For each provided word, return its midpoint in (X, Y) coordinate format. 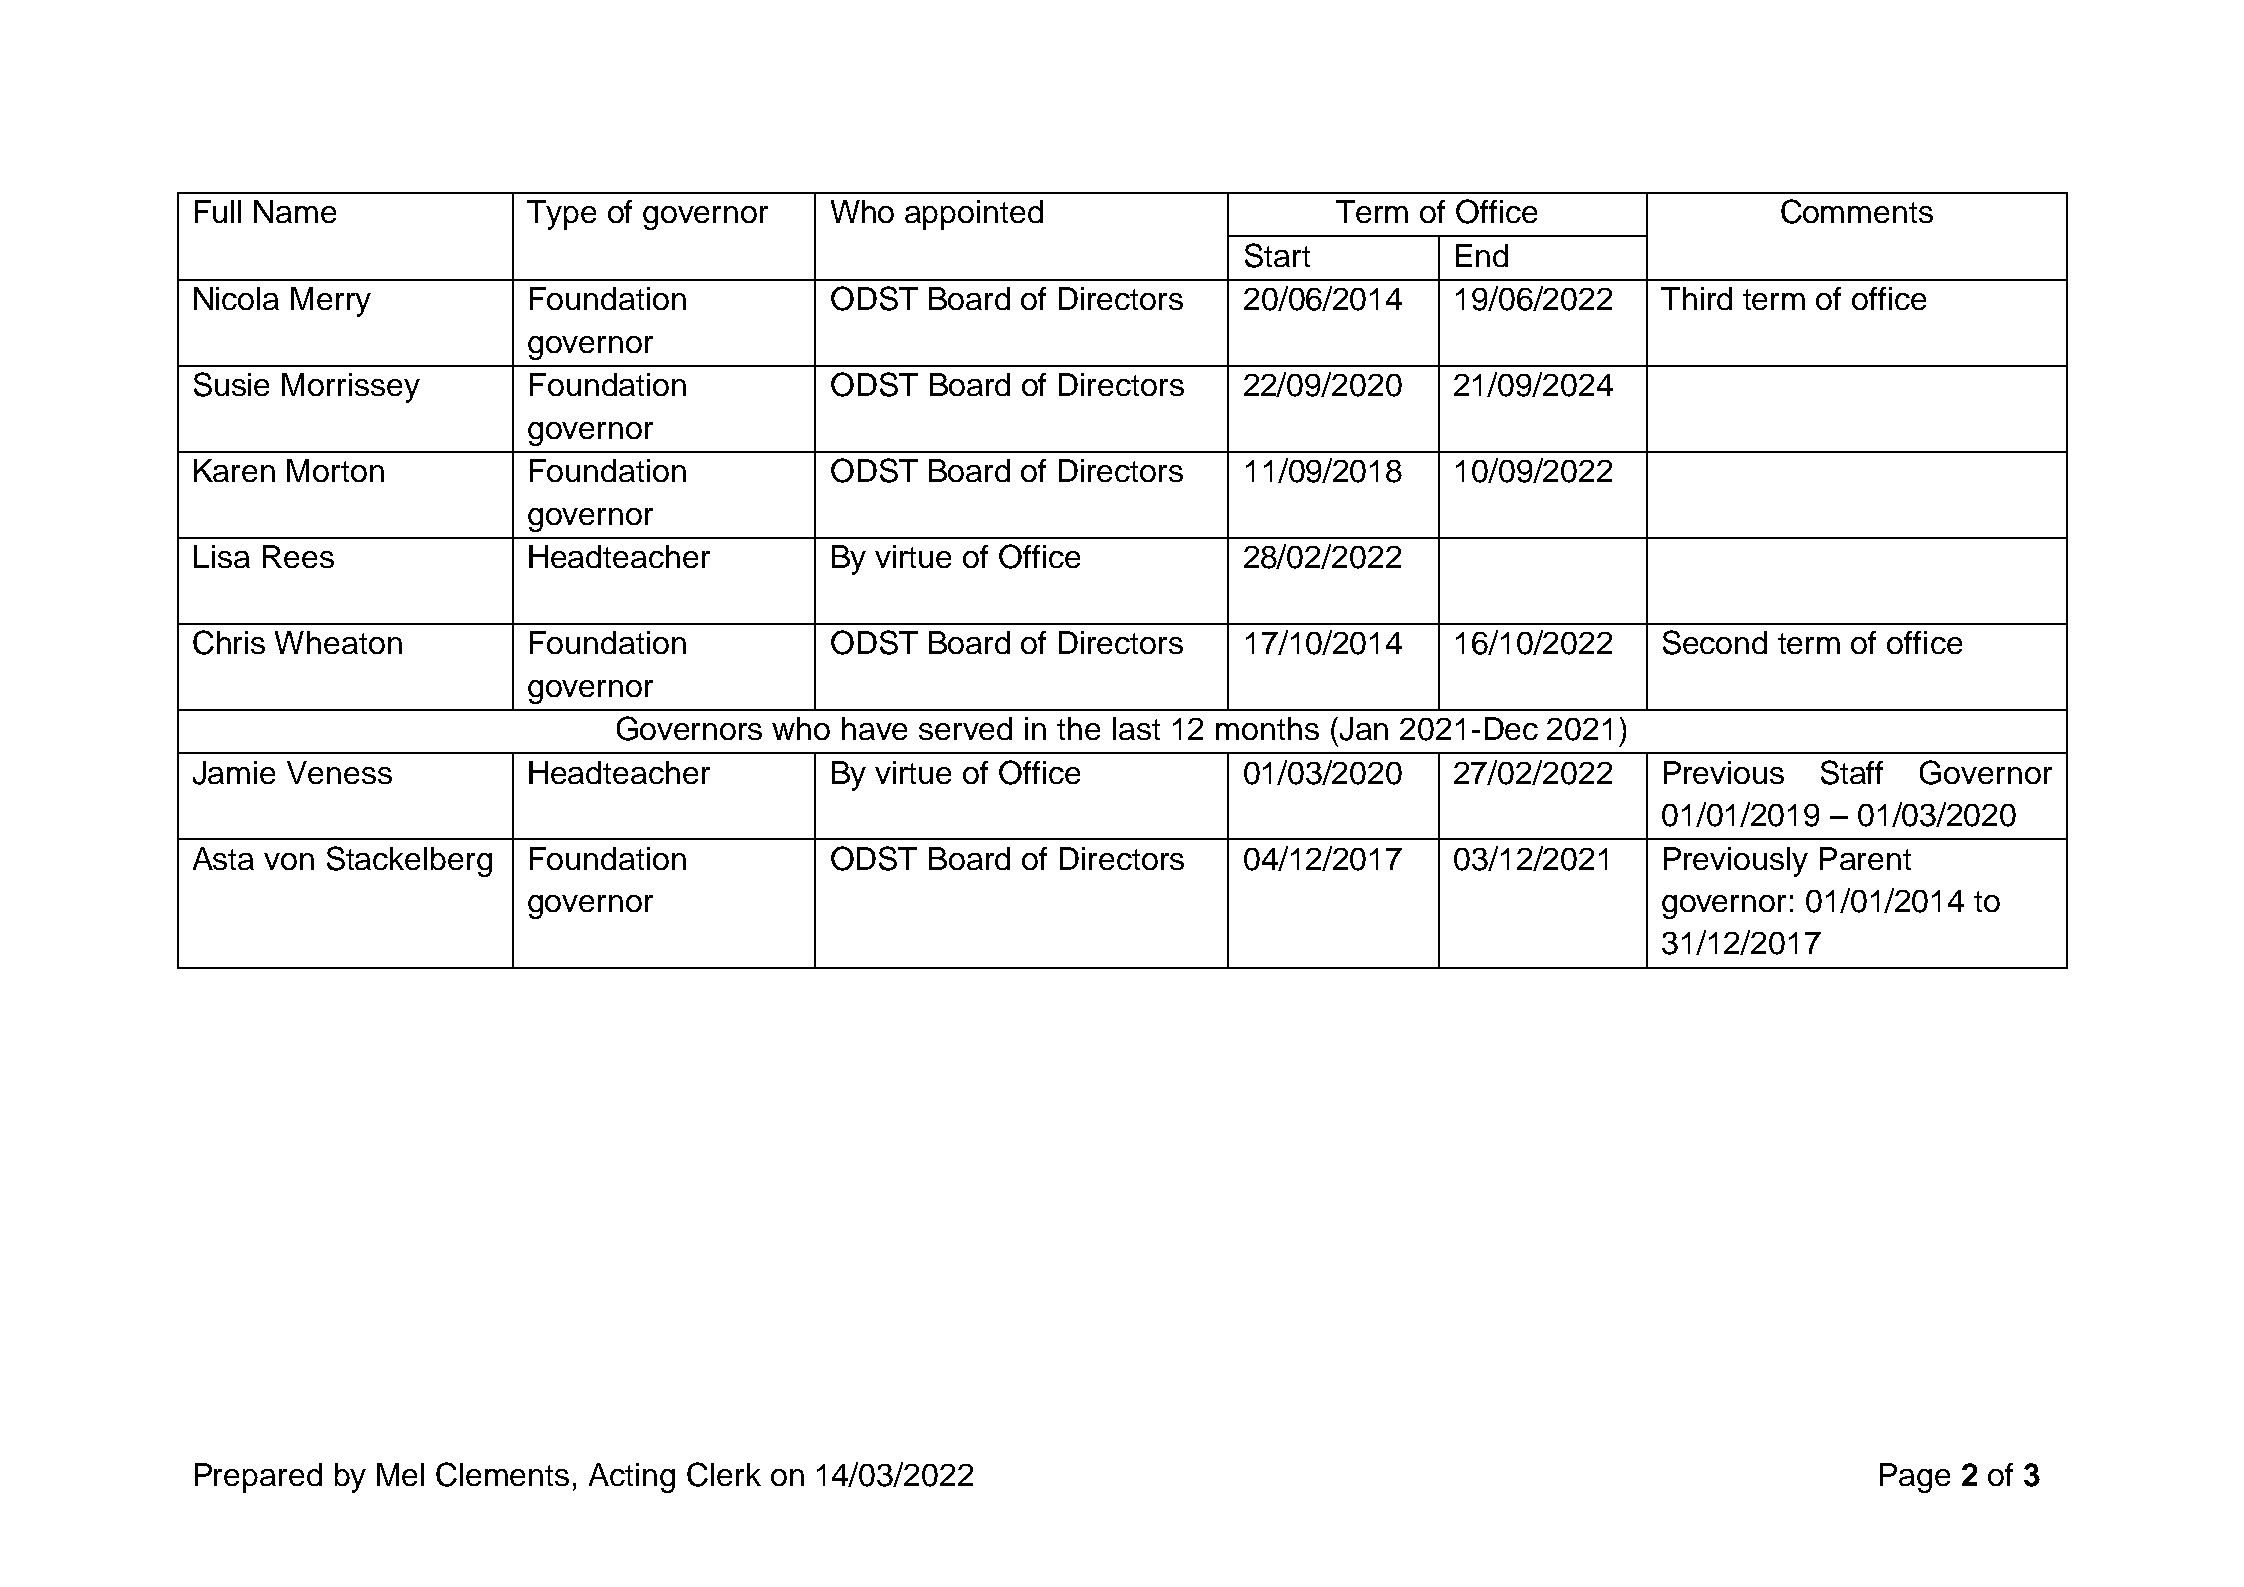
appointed (974, 215)
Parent (1865, 858)
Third (1696, 298)
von (289, 861)
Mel (400, 1474)
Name (295, 211)
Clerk (724, 1474)
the (1078, 728)
